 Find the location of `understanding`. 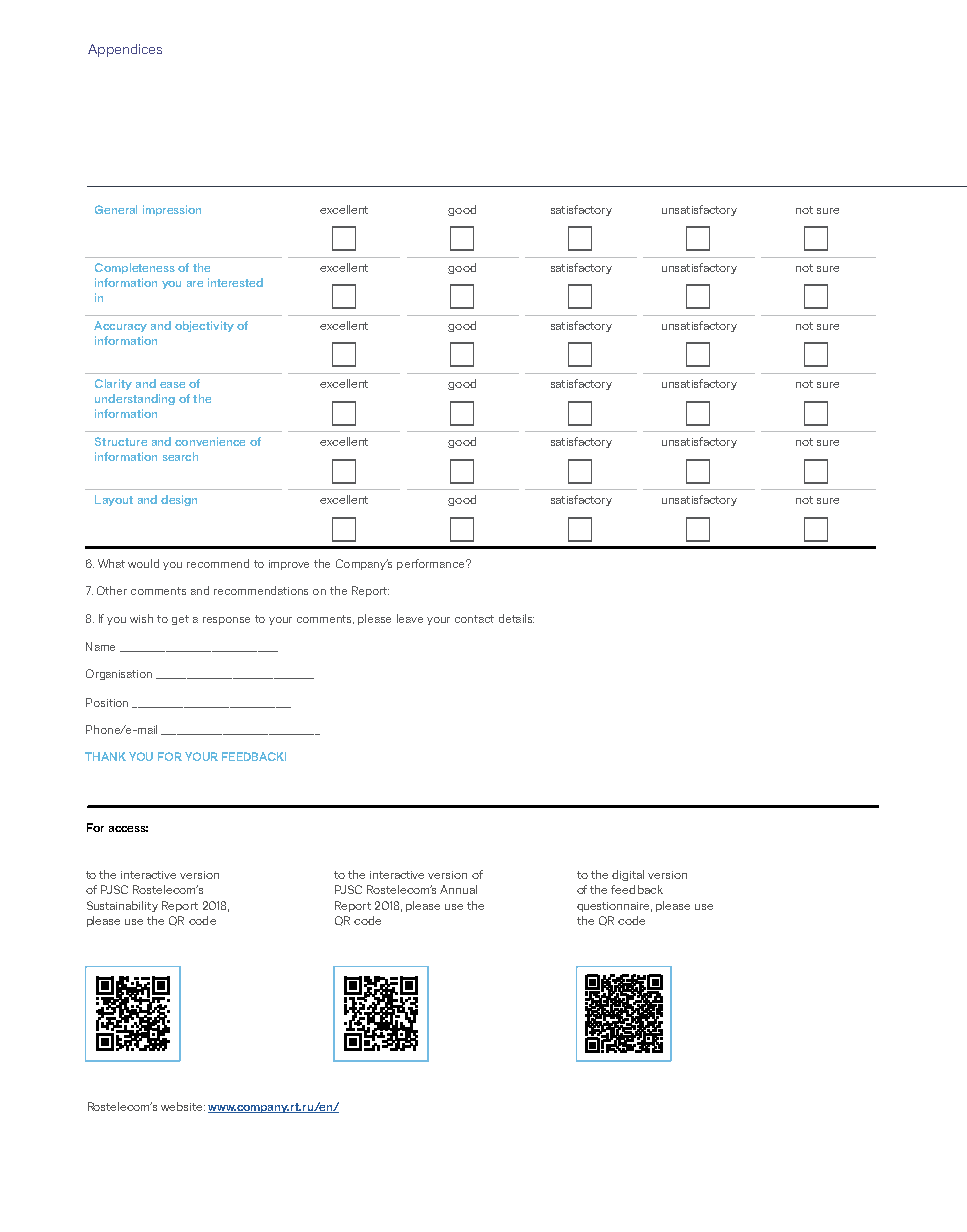

understanding is located at coordinates (135, 399).
